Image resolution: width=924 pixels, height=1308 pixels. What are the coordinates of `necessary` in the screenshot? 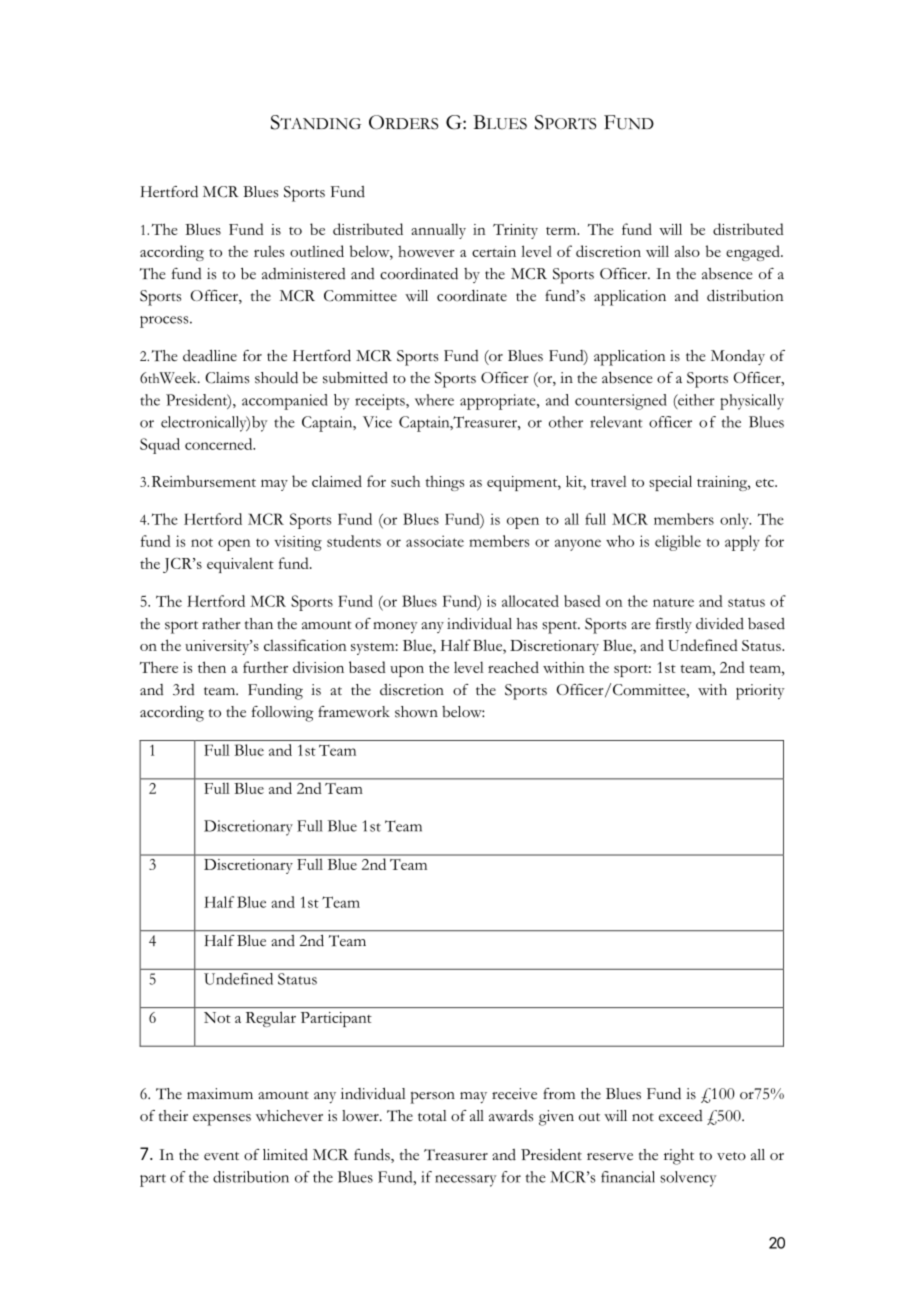 It's located at (465, 1181).
